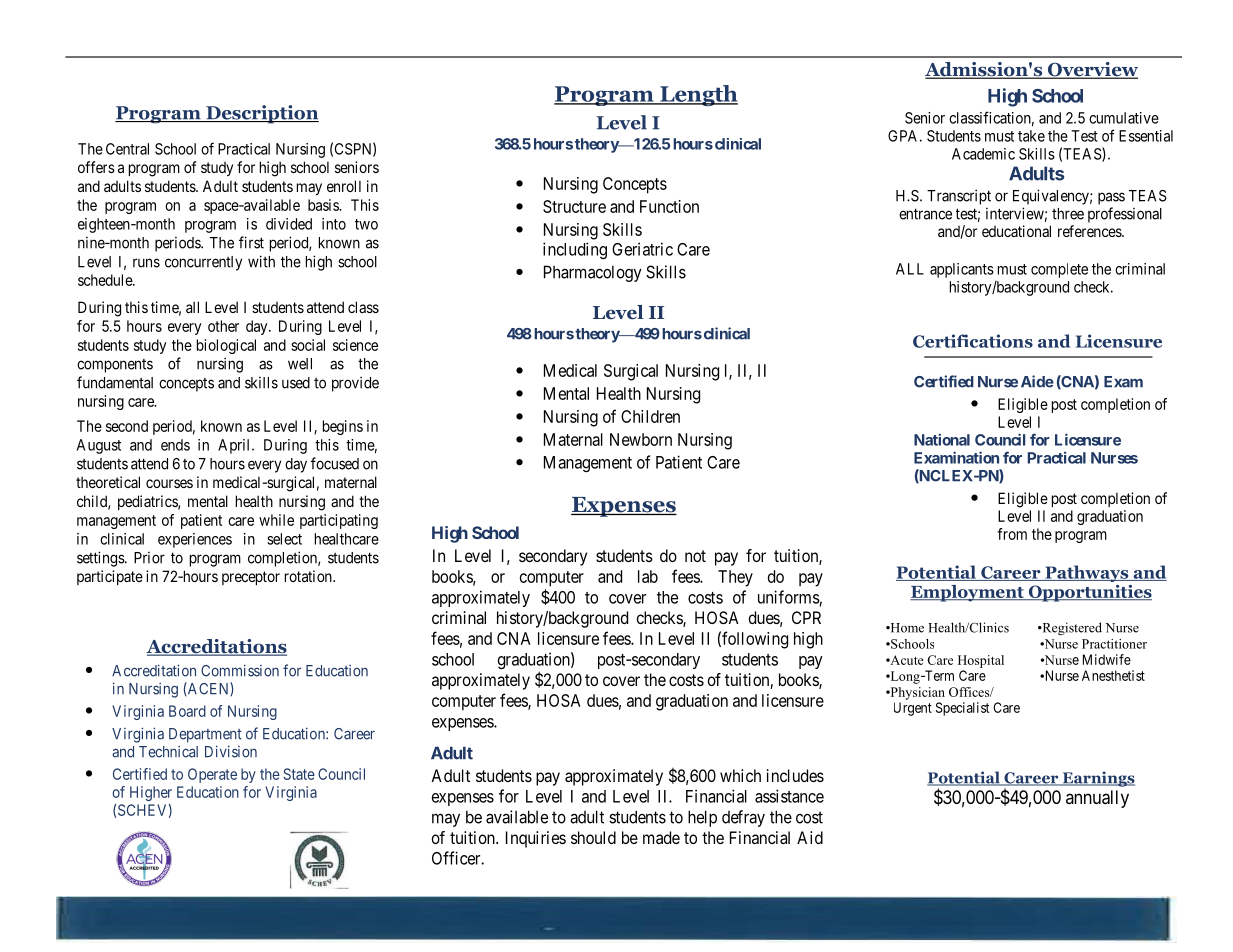 The image size is (1233, 952). I want to click on first, so click(251, 242).
